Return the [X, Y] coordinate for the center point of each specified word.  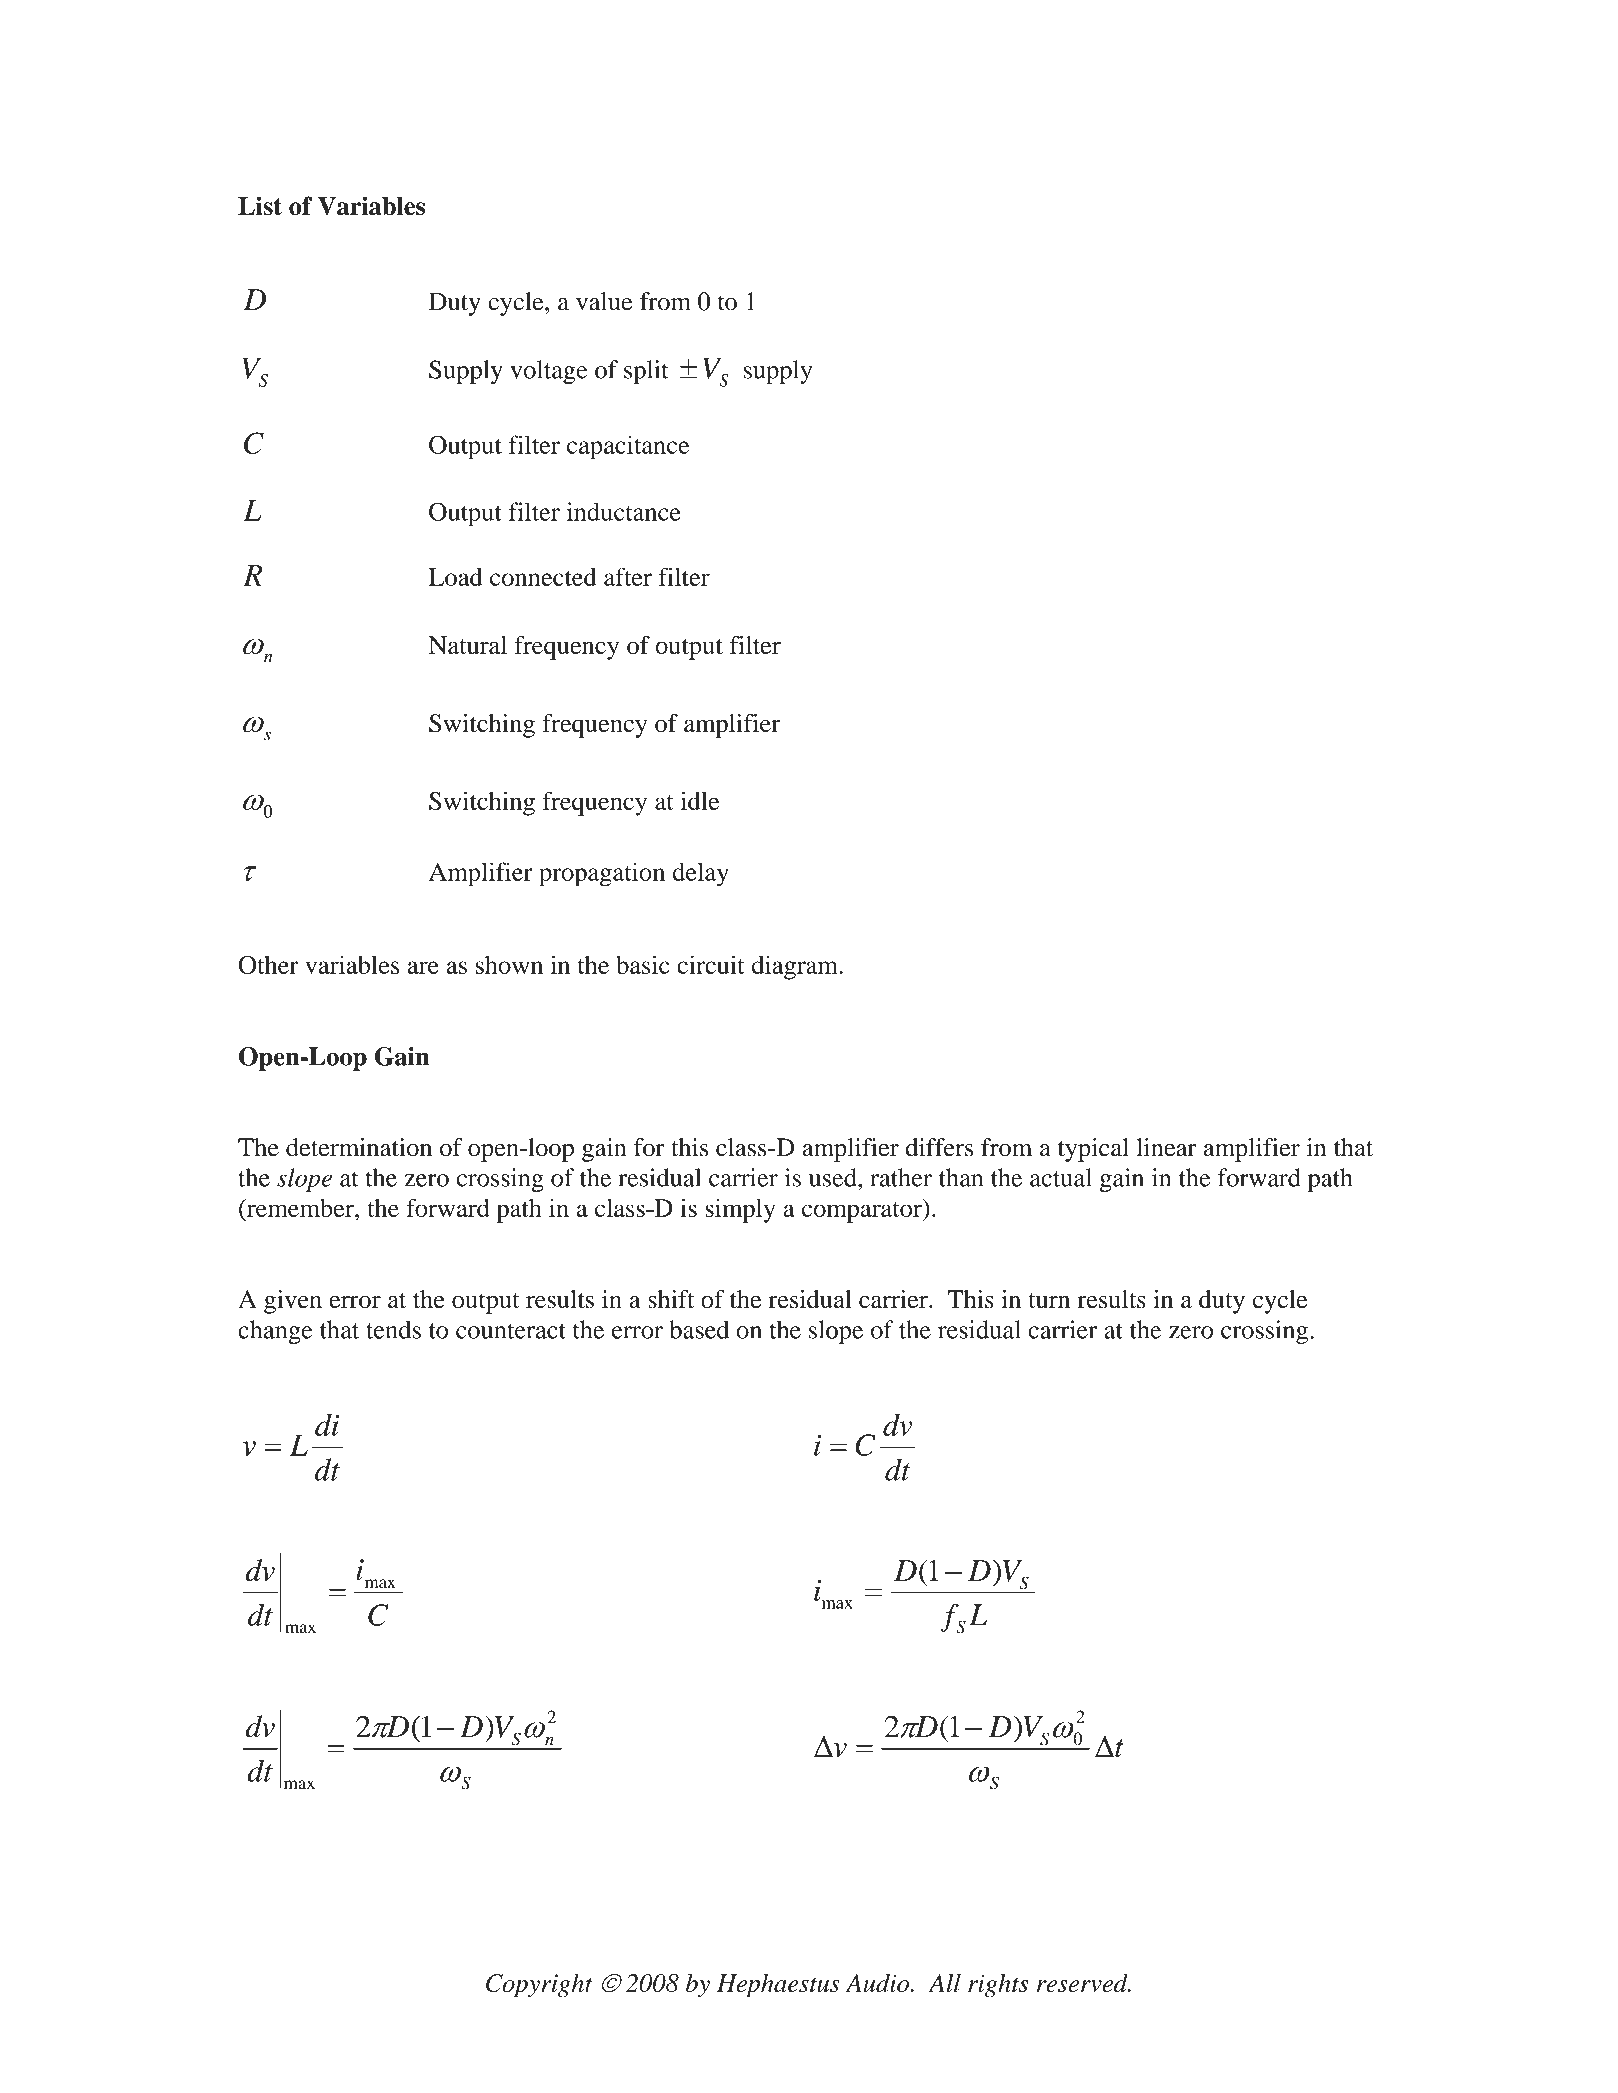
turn [1049, 1301]
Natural [467, 645]
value [604, 301]
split [646, 372]
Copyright [539, 1986]
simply [740, 1210]
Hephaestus [778, 1986]
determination [359, 1147]
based [699, 1329]
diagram [796, 967]
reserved [1083, 1983]
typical [1093, 1150]
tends [393, 1329]
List [260, 205]
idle [700, 800]
